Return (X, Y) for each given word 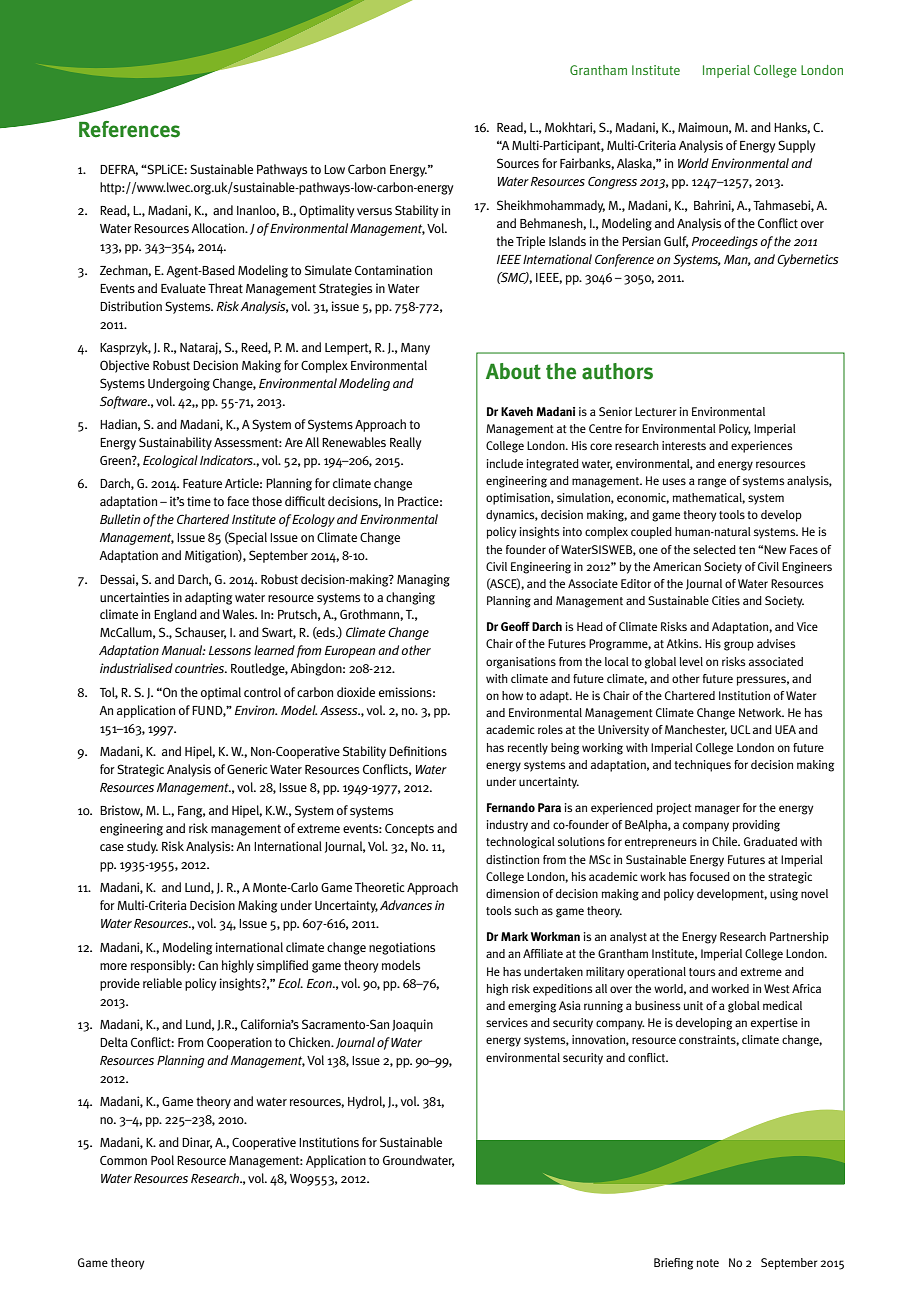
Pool (162, 1160)
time (199, 501)
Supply (797, 146)
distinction (512, 859)
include (505, 463)
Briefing (673, 1264)
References (129, 129)
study (142, 847)
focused (710, 876)
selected (714, 549)
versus (374, 211)
